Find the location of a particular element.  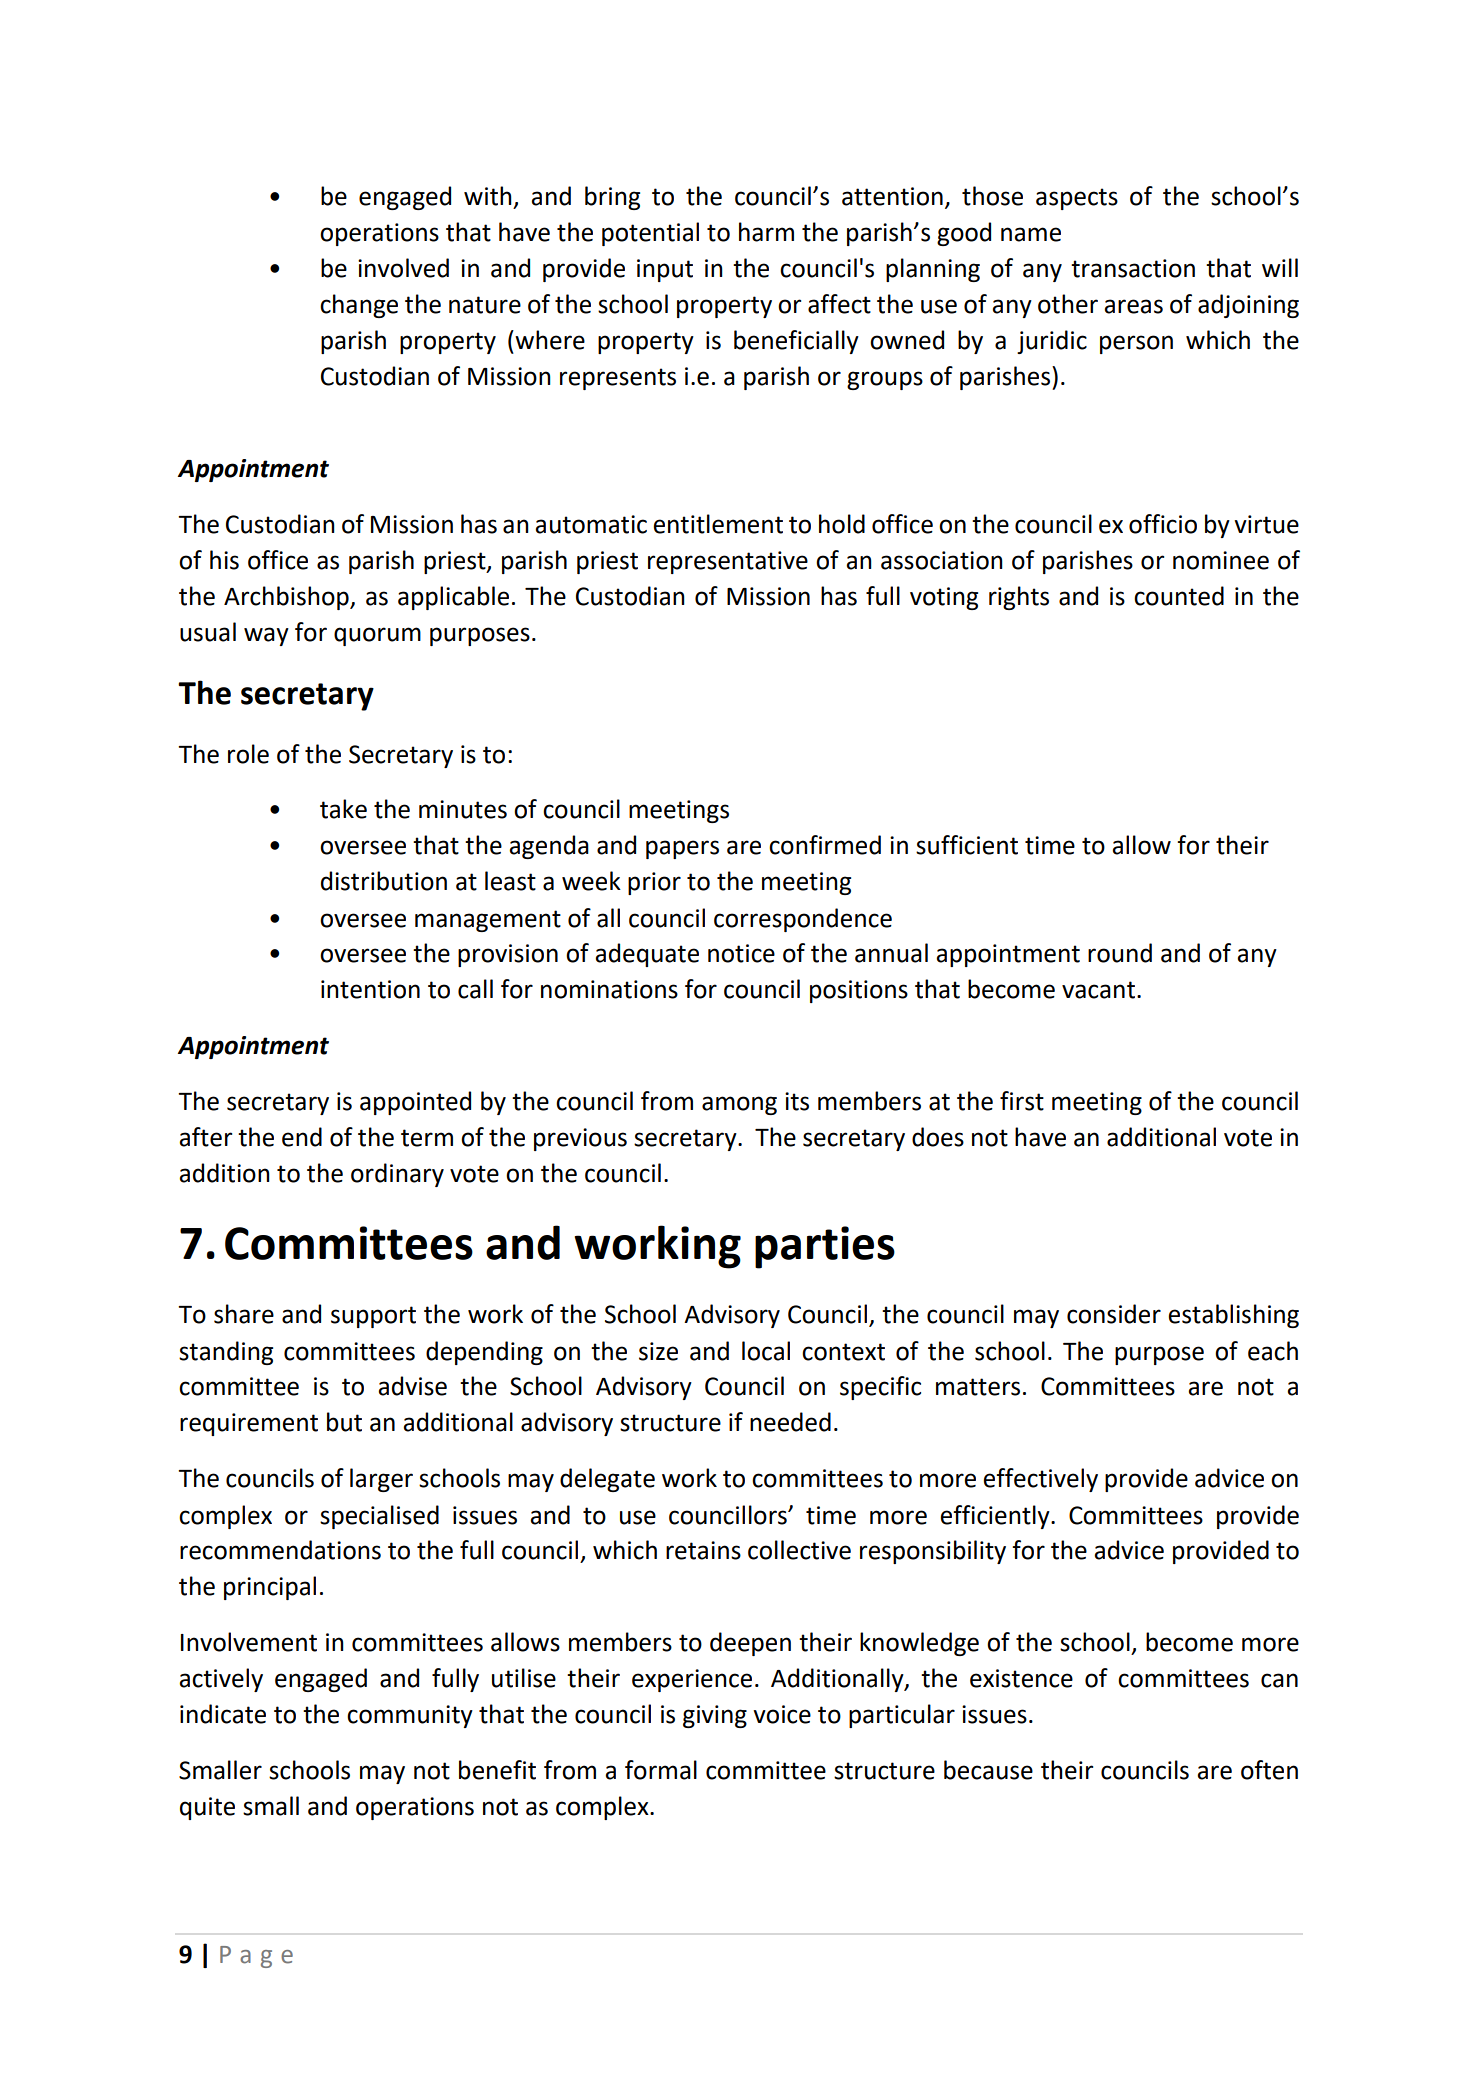

among is located at coordinates (739, 1105).
